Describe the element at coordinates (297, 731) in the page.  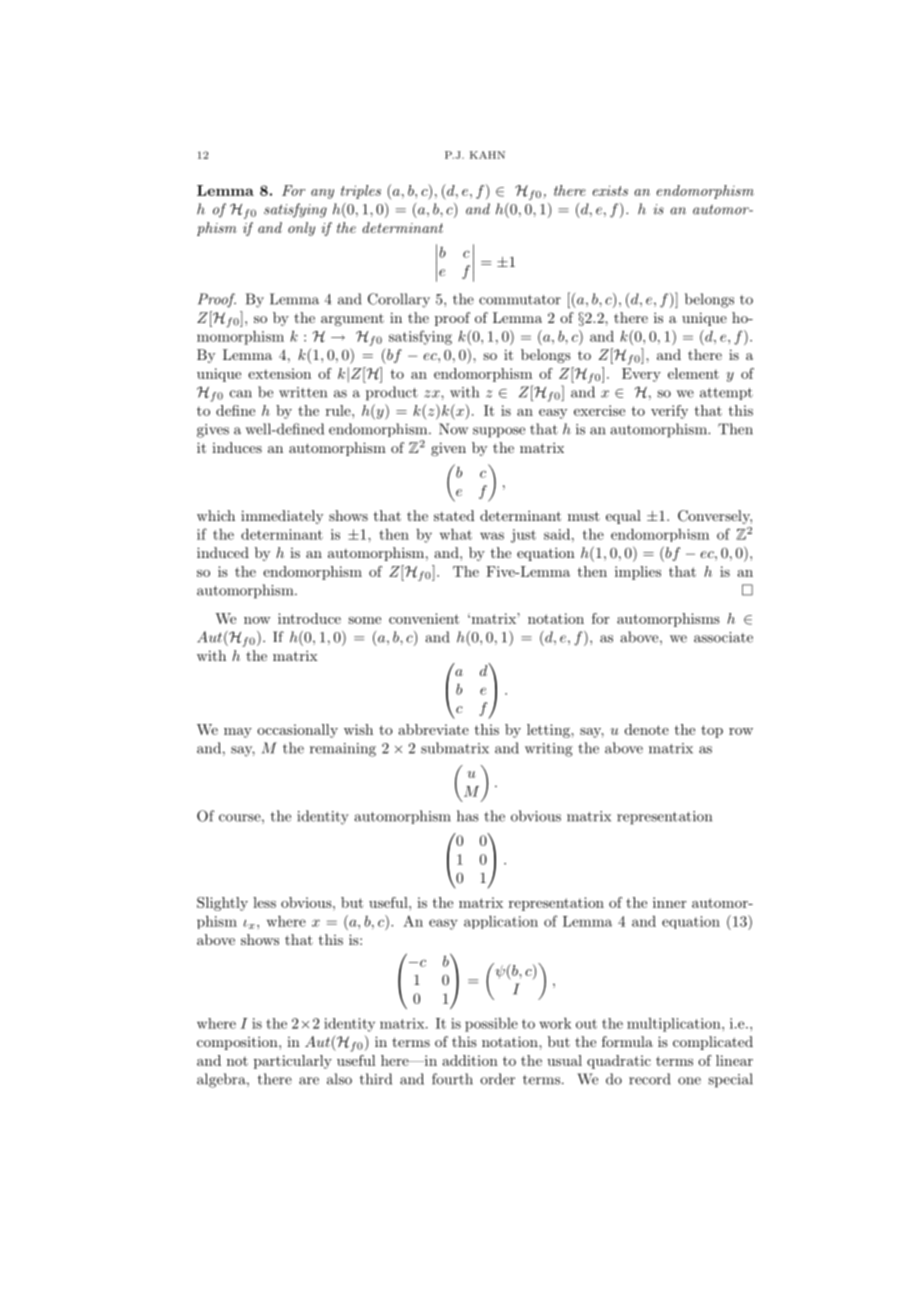
I see `occasionally` at that location.
